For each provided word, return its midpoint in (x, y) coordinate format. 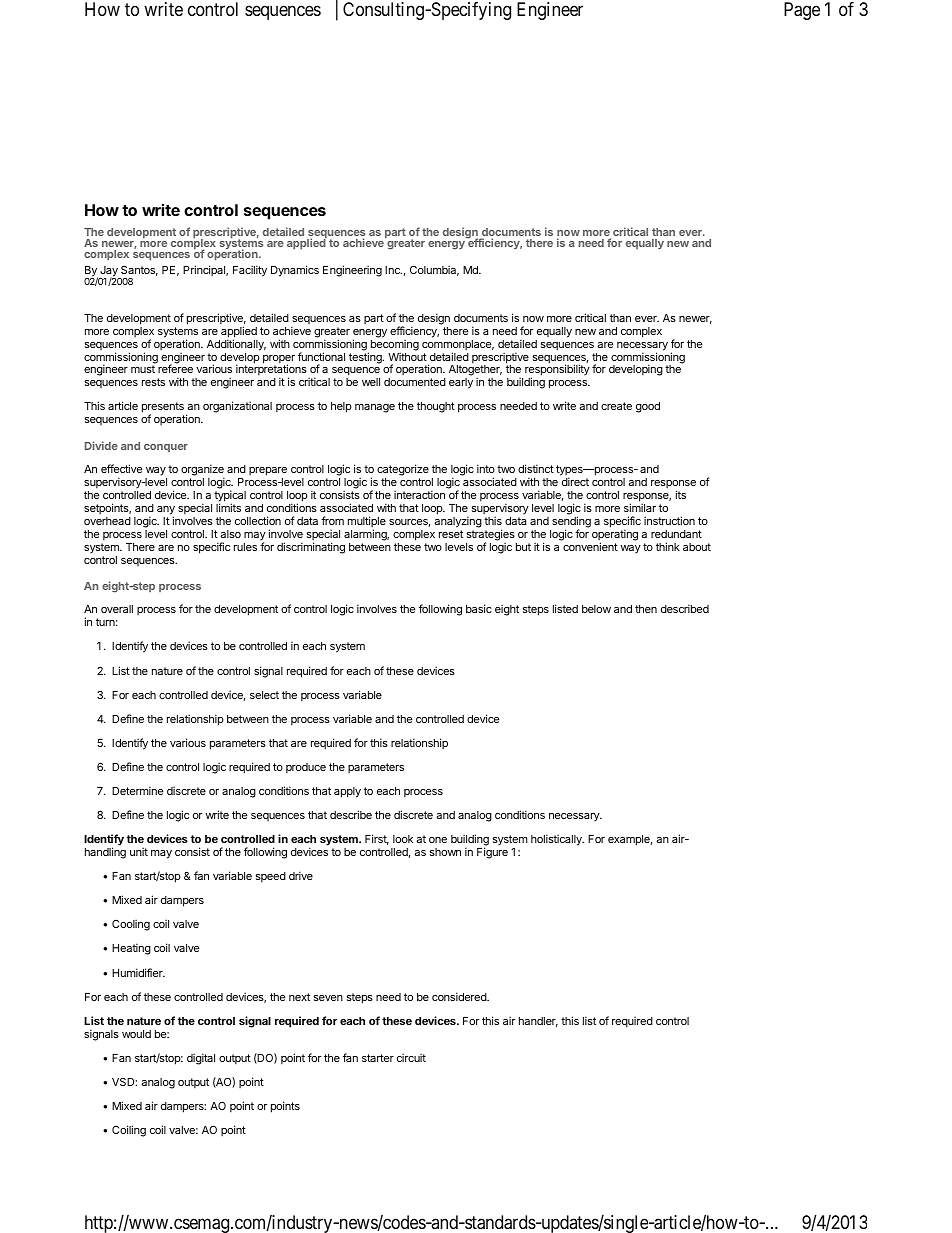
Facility (250, 271)
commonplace (458, 346)
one (438, 840)
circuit (411, 1057)
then (646, 609)
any (166, 511)
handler (538, 1022)
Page (802, 11)
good (648, 407)
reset (451, 534)
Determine (137, 790)
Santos (139, 270)
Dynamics (295, 271)
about (697, 547)
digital (201, 1059)
